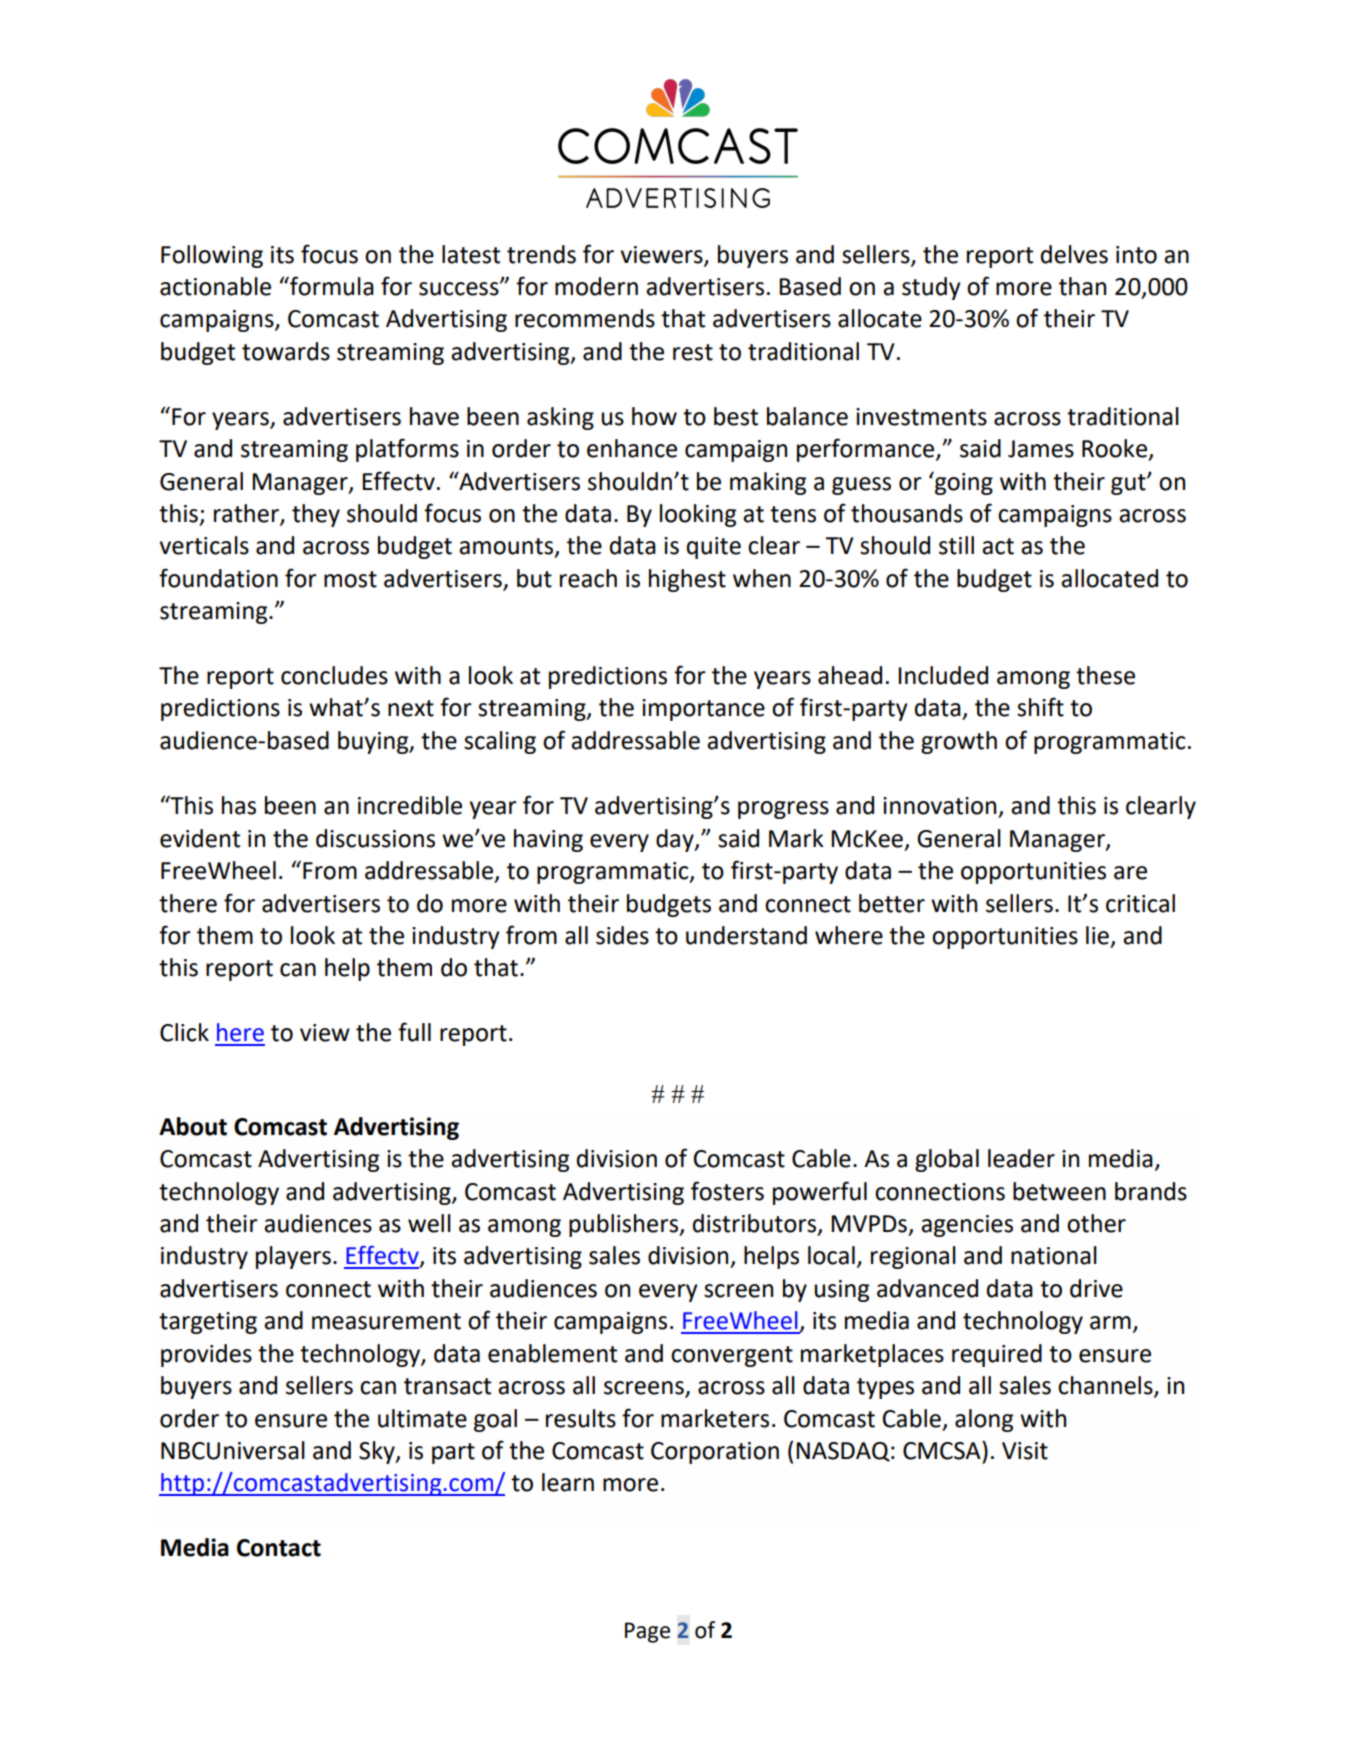  What do you see at coordinates (293, 1257) in the screenshot?
I see `players` at bounding box center [293, 1257].
